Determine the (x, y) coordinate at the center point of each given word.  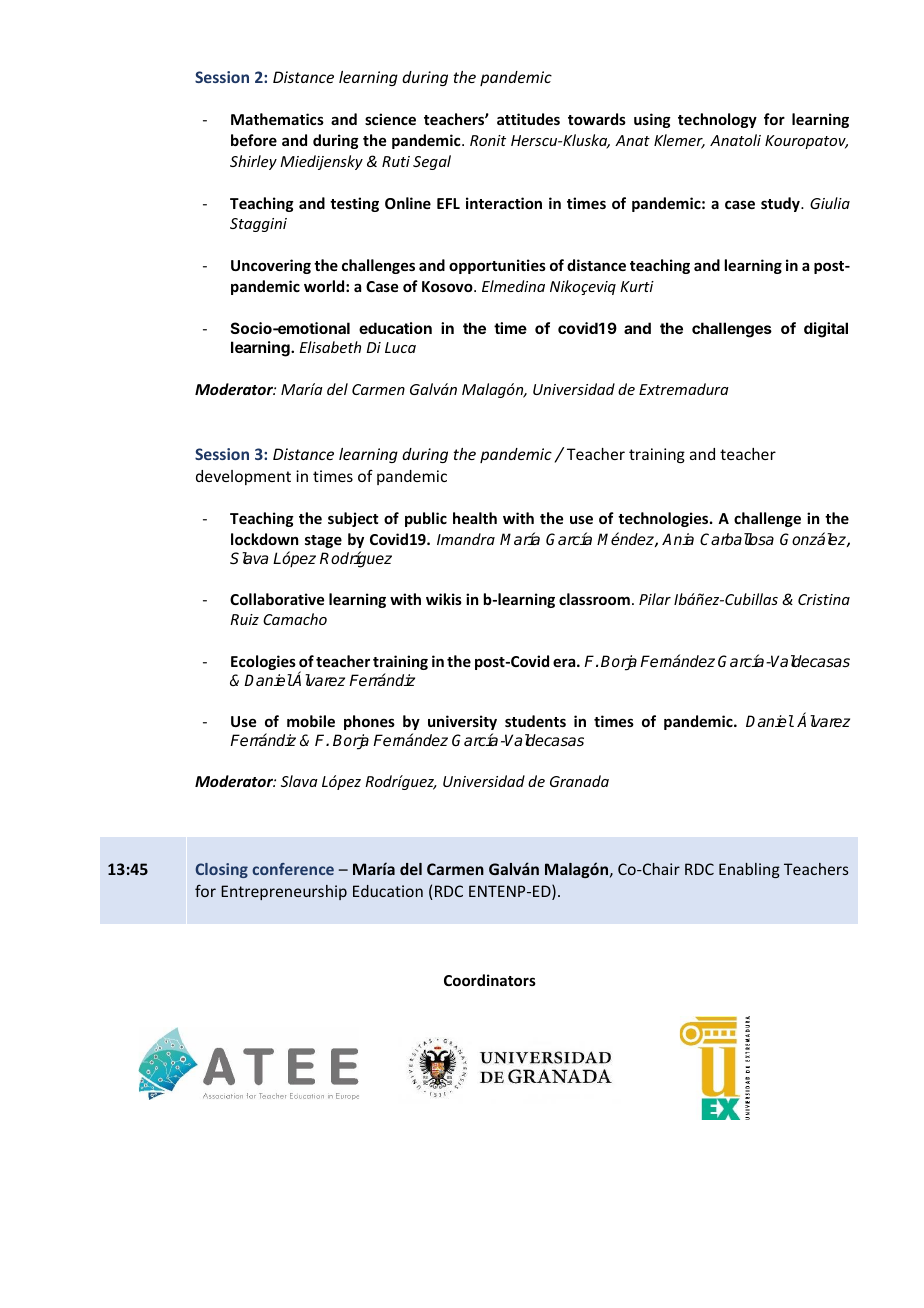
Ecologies (263, 662)
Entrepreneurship (284, 892)
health (475, 518)
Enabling (749, 870)
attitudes (528, 119)
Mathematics (277, 119)
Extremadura (684, 389)
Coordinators (490, 980)
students (535, 721)
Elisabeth (330, 347)
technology (717, 120)
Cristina (824, 599)
